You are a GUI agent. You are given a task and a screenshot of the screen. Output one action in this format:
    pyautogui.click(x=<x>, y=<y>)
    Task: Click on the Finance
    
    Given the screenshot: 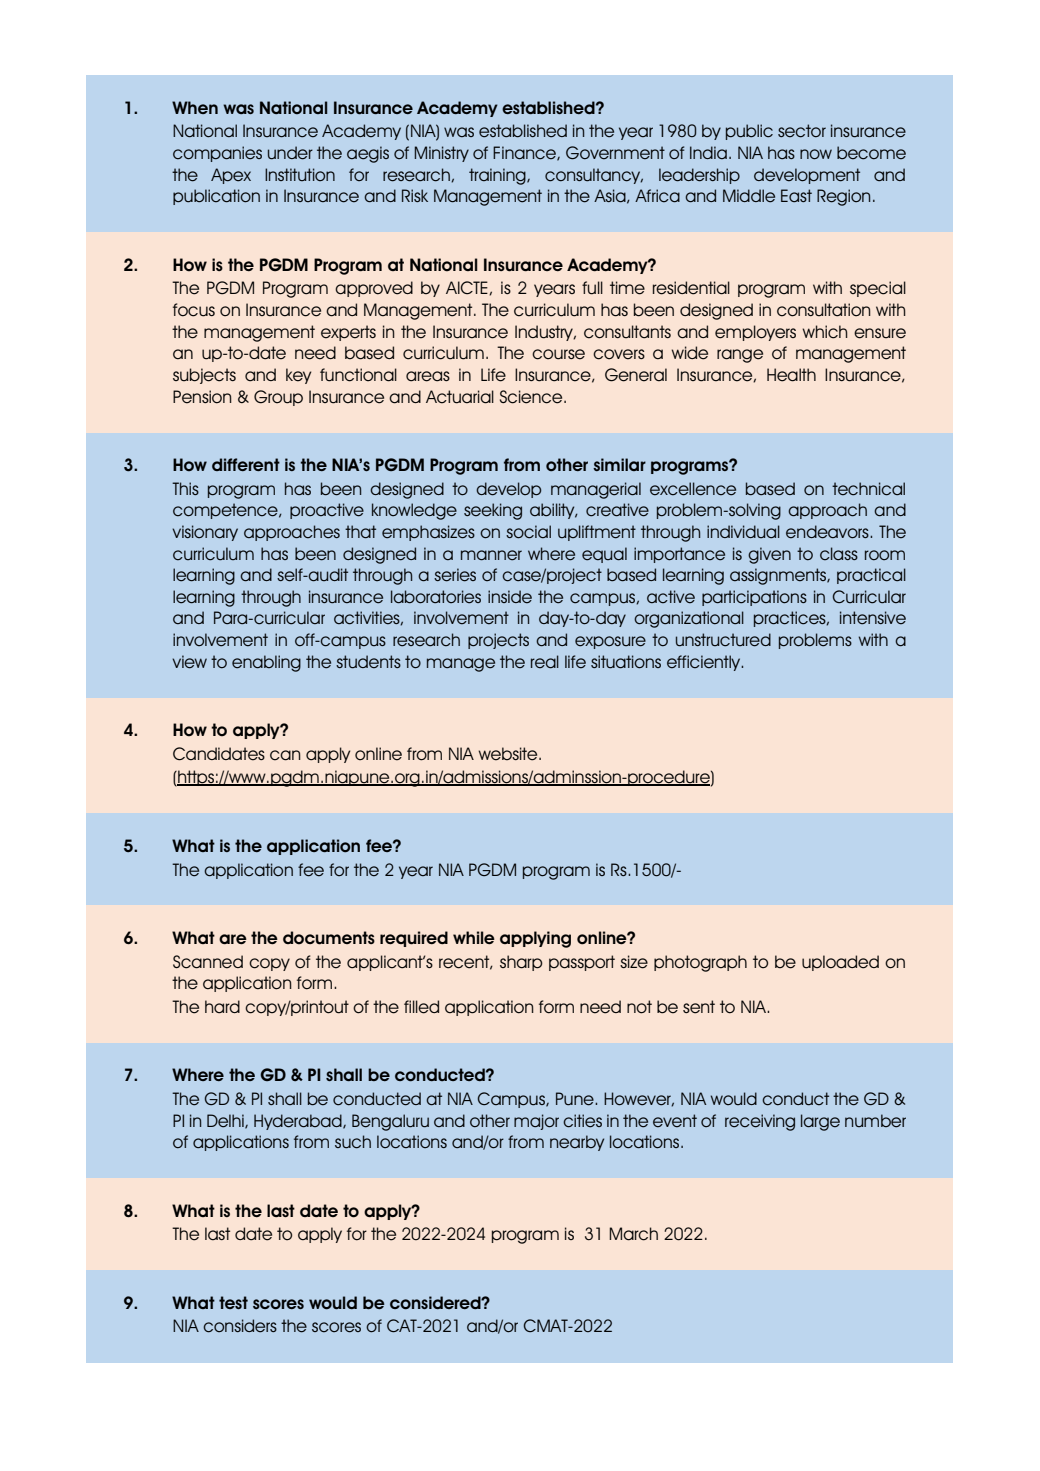 What is the action you would take?
    pyautogui.click(x=525, y=153)
